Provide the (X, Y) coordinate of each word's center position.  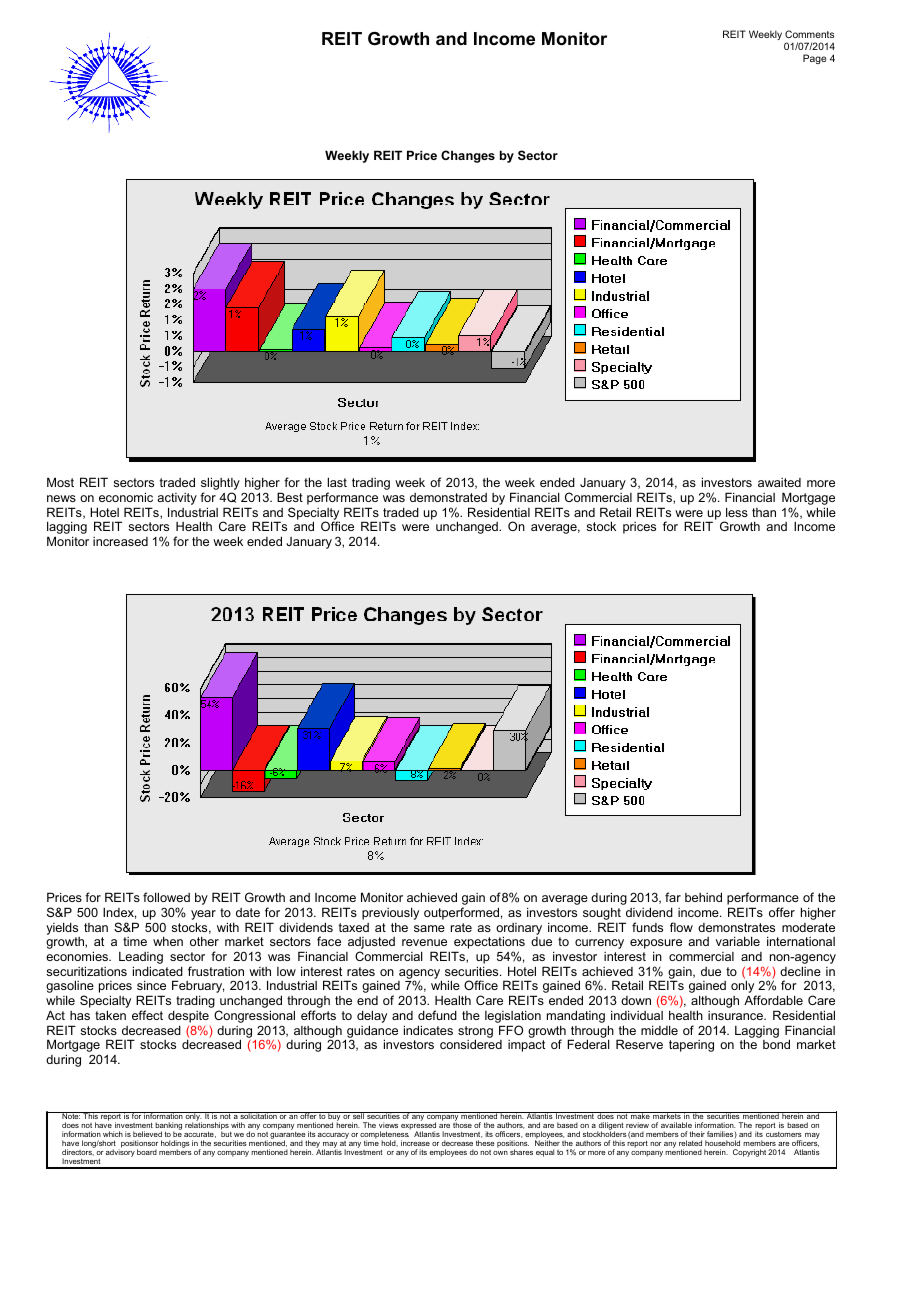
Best (290, 497)
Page (814, 59)
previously (390, 913)
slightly (220, 485)
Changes (468, 156)
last (337, 482)
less (737, 512)
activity (177, 500)
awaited (779, 482)
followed (166, 897)
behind (703, 897)
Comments (809, 34)
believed (147, 1134)
